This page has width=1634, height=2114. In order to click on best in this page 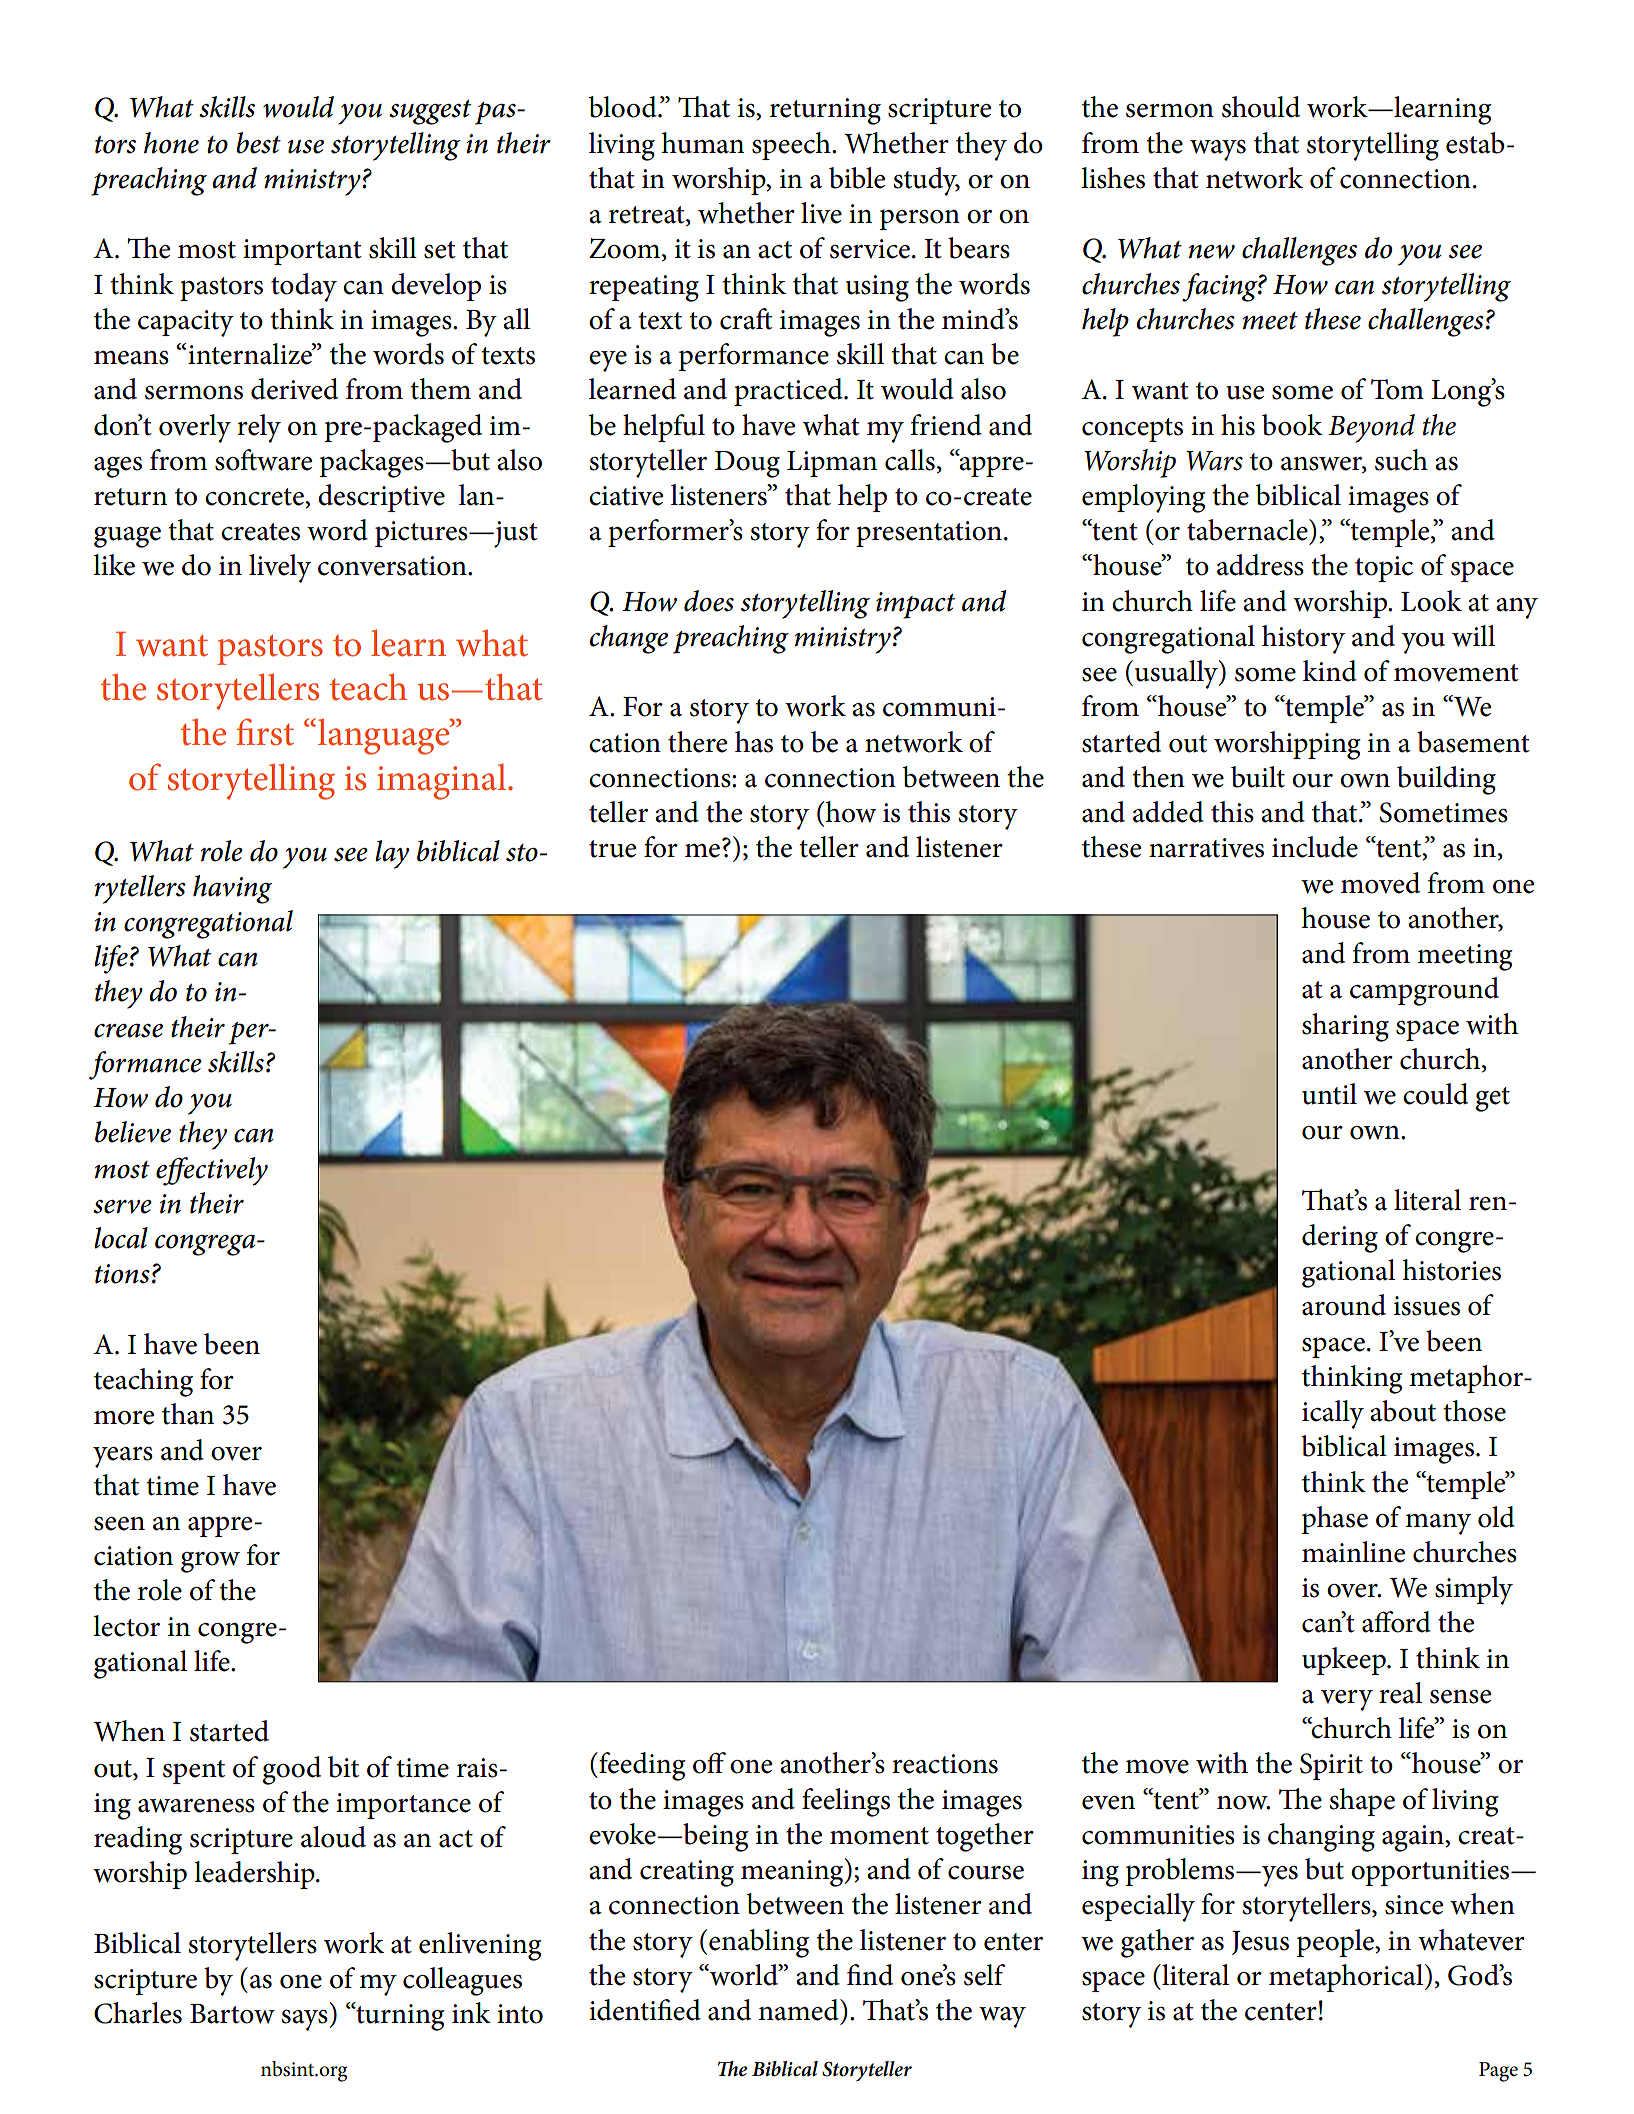, I will do `click(258, 143)`.
